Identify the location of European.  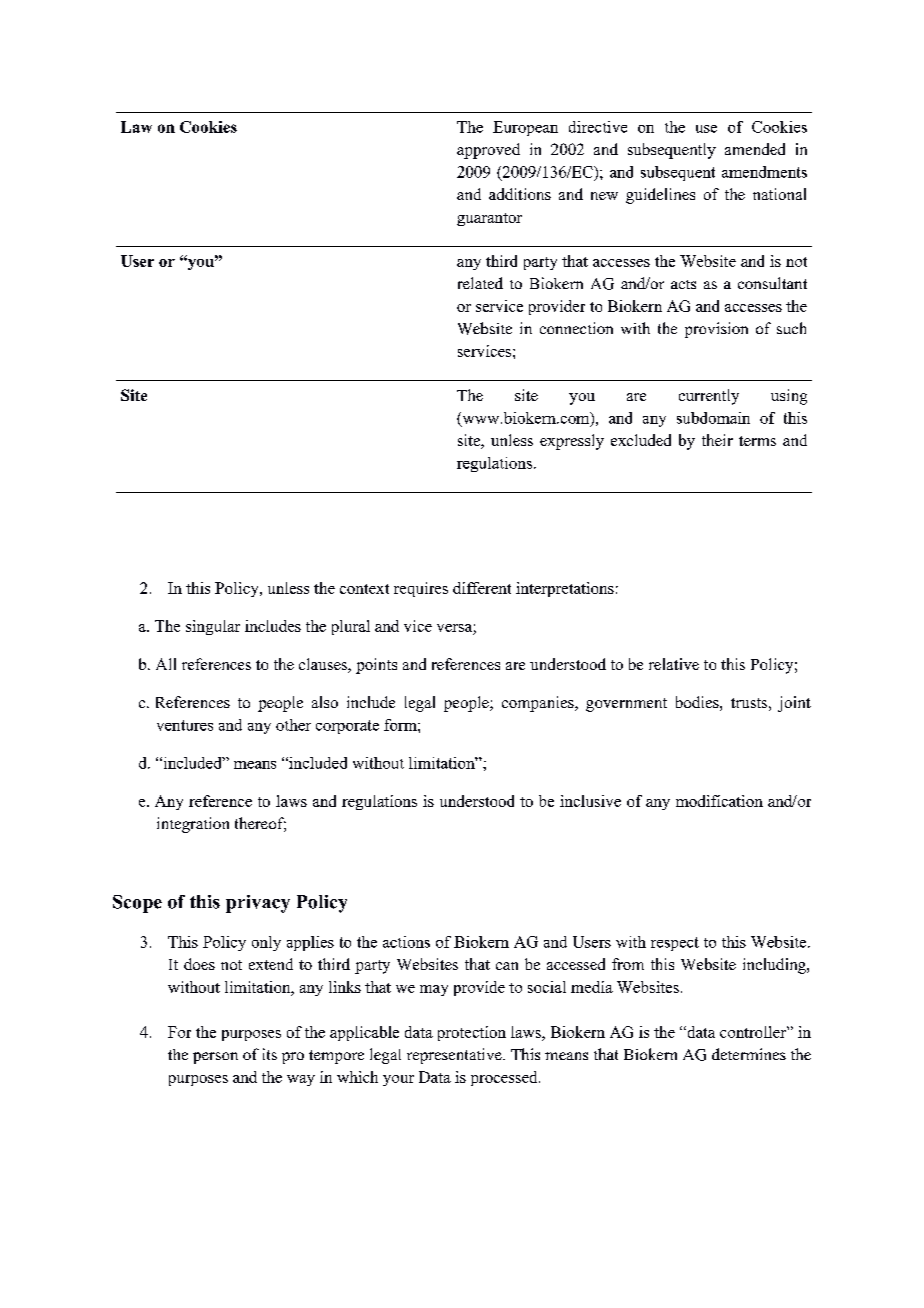
(525, 128).
